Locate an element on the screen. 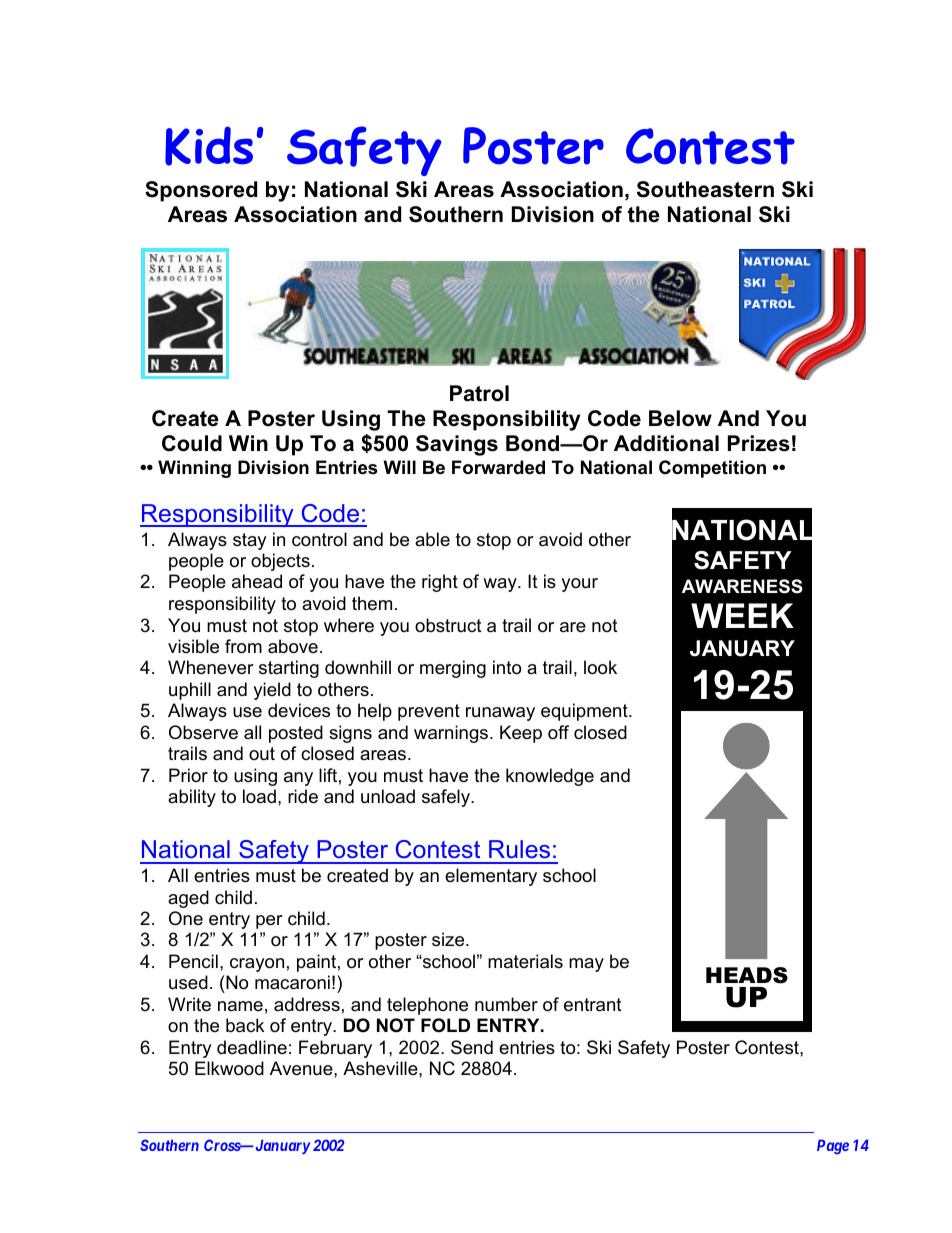  stay is located at coordinates (250, 541).
